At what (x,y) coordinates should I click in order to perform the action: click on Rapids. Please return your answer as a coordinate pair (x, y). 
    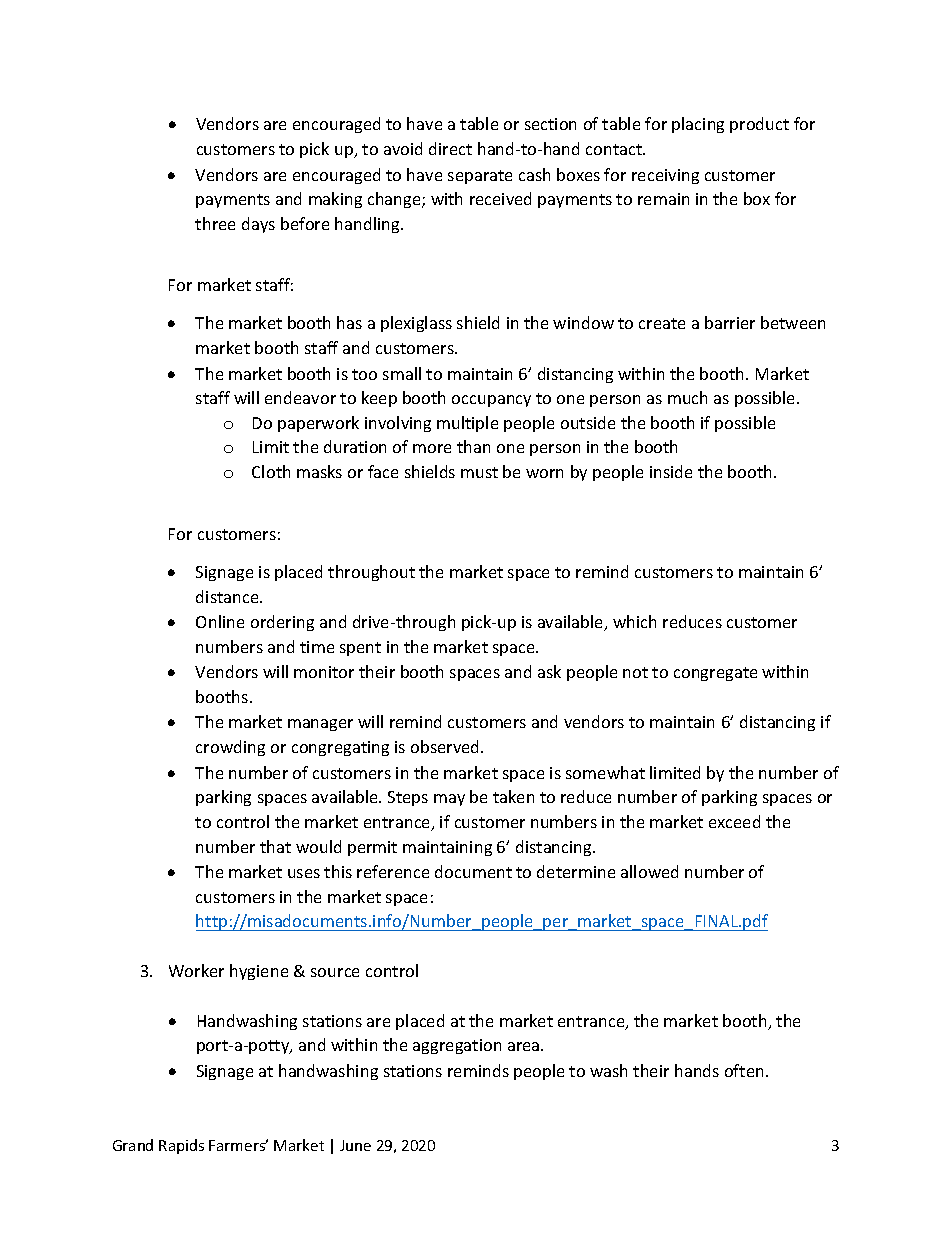
    Looking at the image, I should click on (181, 1146).
